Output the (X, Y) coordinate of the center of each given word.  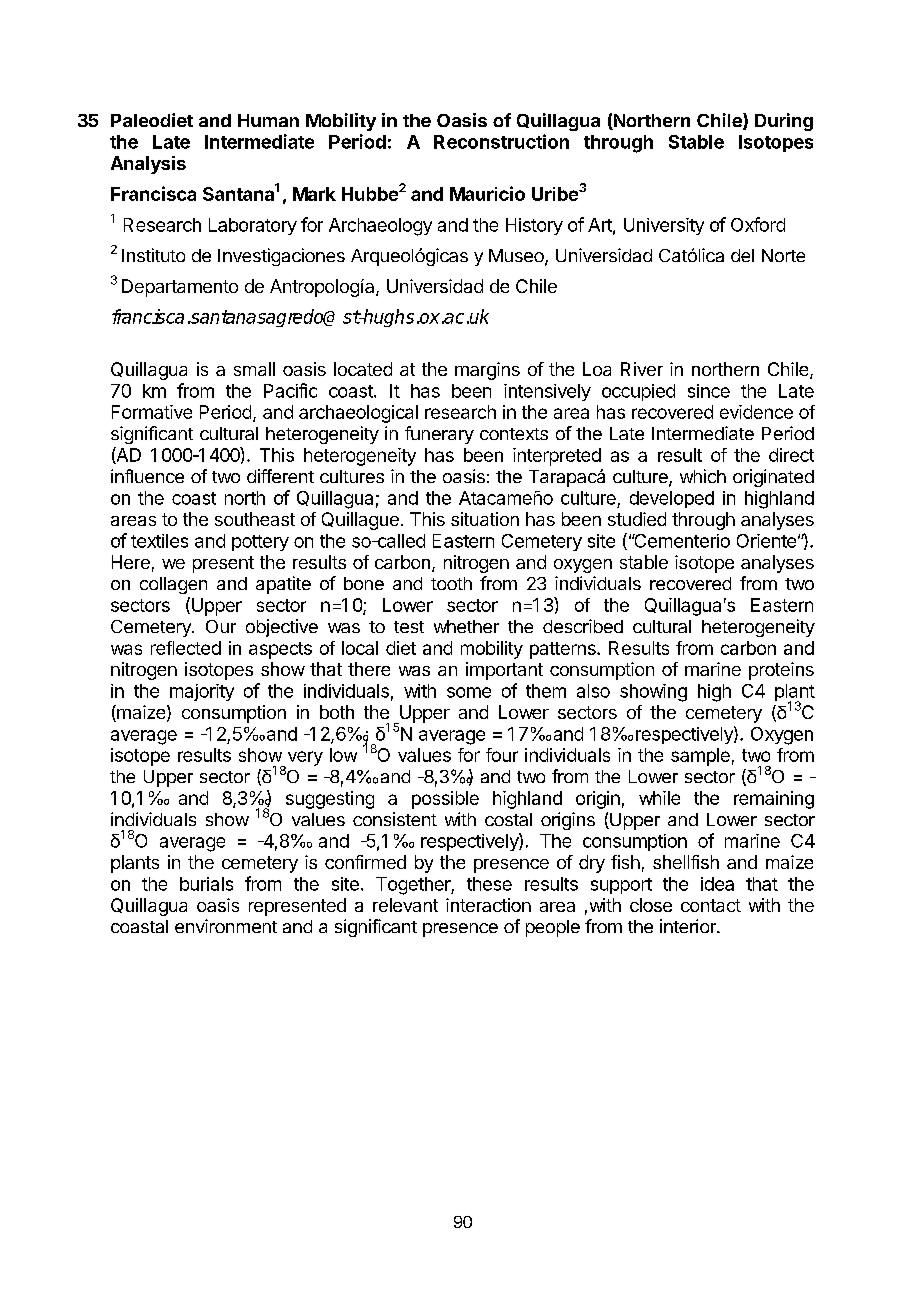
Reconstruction (501, 141)
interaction (488, 905)
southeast (255, 519)
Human (268, 120)
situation (485, 519)
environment (226, 926)
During (784, 122)
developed (672, 499)
